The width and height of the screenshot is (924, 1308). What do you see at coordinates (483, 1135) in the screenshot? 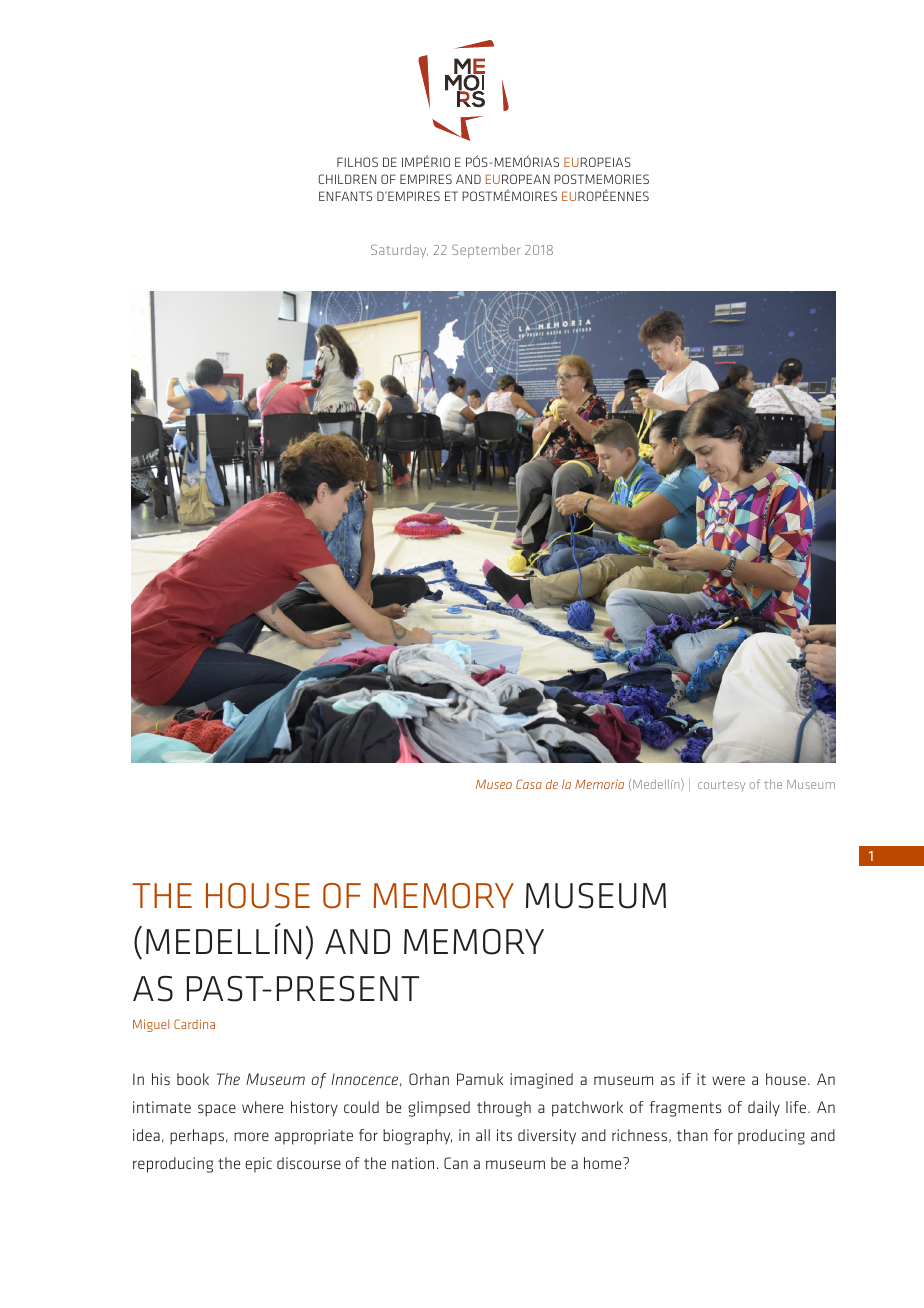
I see `all` at bounding box center [483, 1135].
